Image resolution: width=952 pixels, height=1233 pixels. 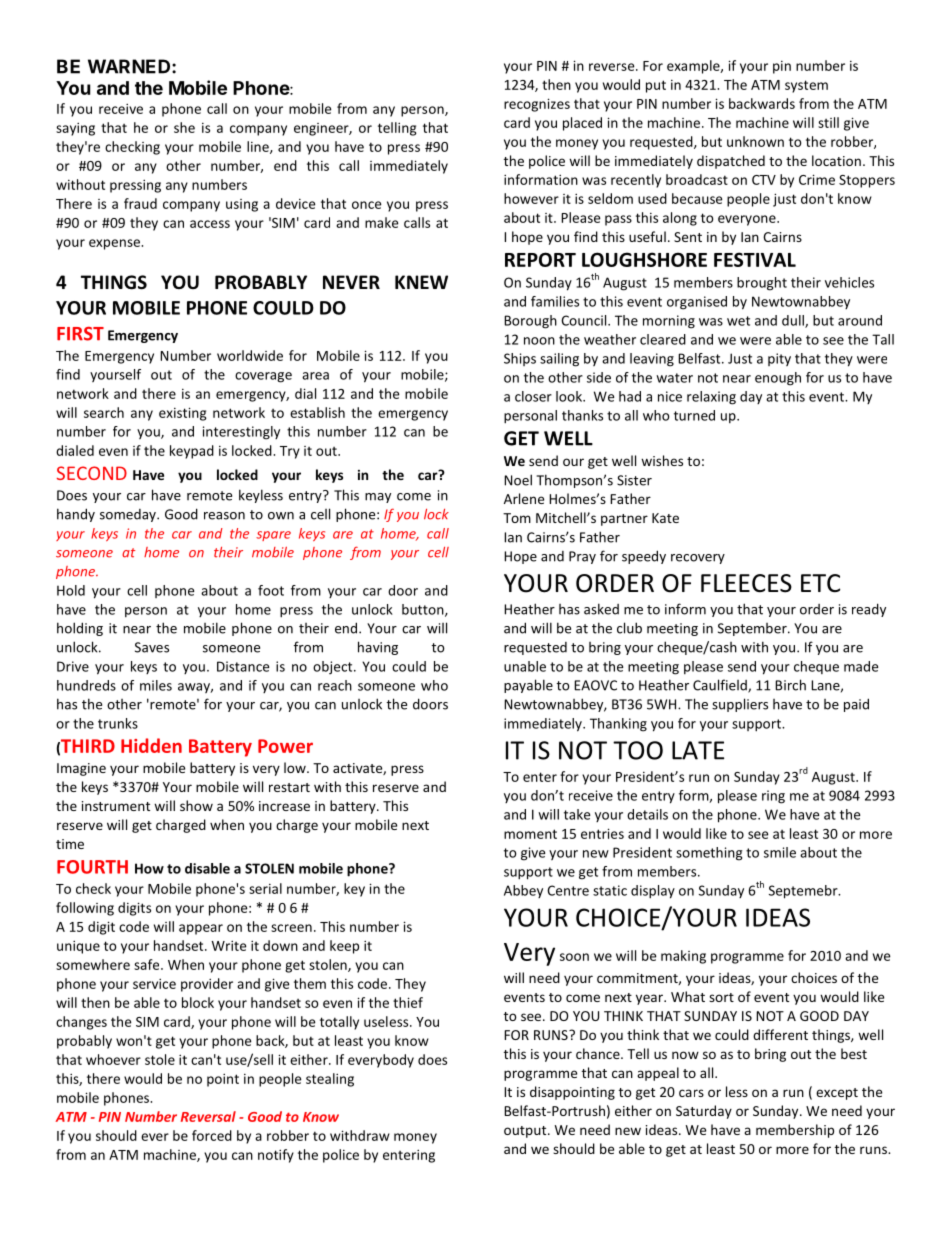 I want to click on moment, so click(x=530, y=834).
